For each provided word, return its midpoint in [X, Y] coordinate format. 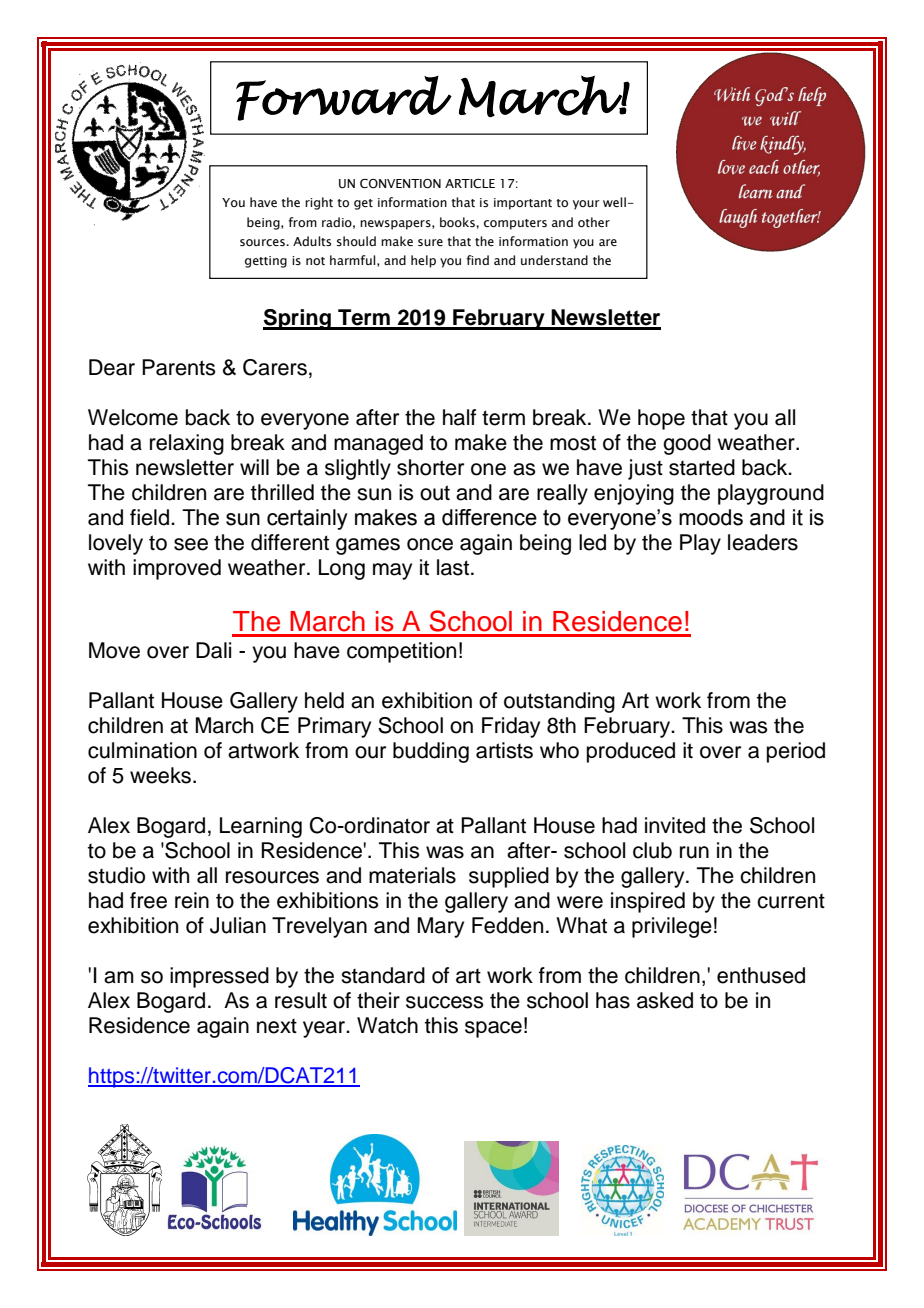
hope [661, 419]
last [453, 567]
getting [266, 262]
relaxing [187, 444]
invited [675, 825]
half [459, 417]
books [458, 222]
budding [431, 752]
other [594, 222]
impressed [219, 977]
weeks [162, 775]
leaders [763, 542]
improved [177, 569]
